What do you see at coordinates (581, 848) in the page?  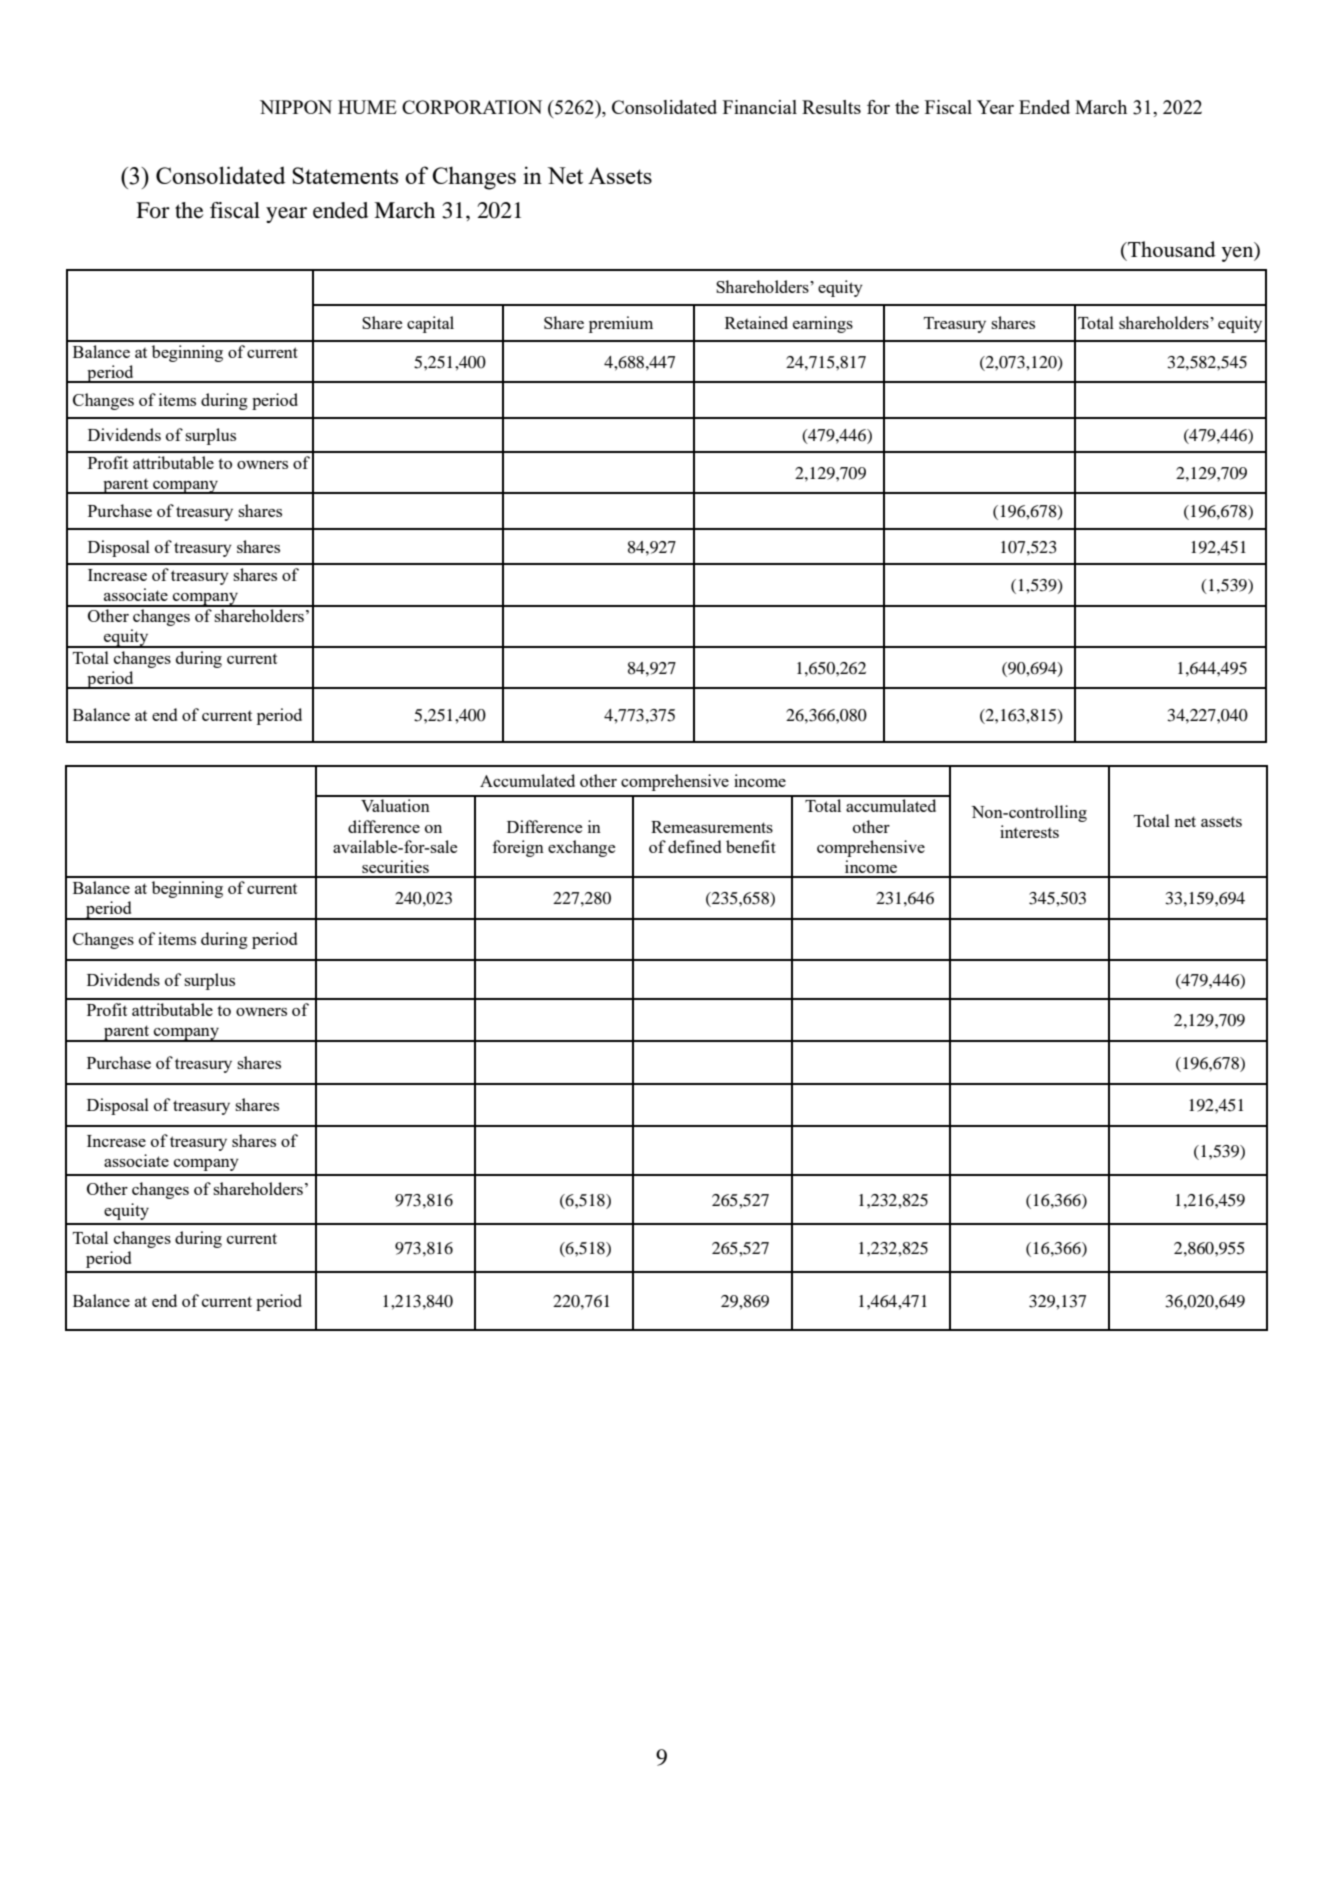 I see `exchange` at bounding box center [581, 848].
